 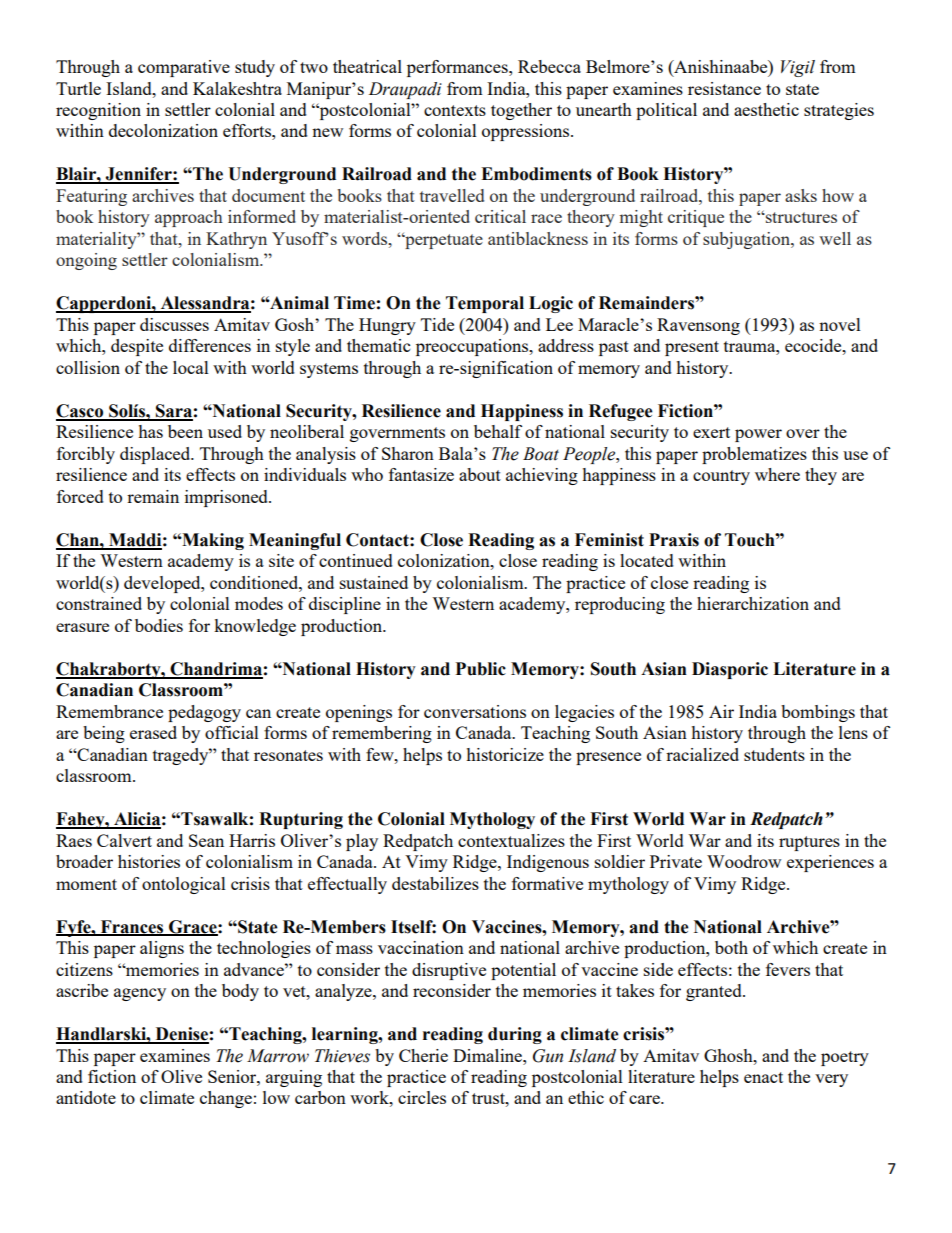 I want to click on aesthetic, so click(x=766, y=109).
